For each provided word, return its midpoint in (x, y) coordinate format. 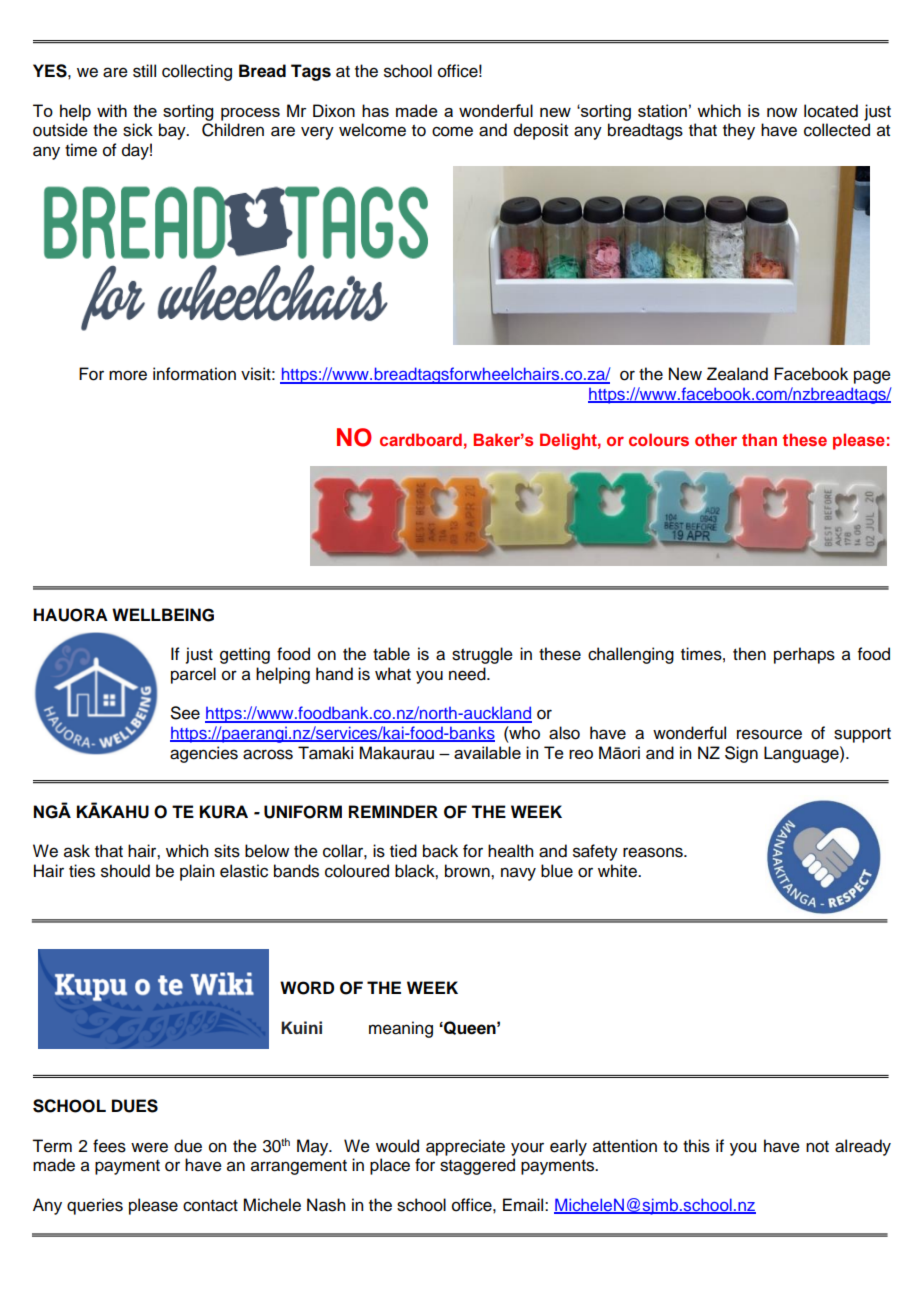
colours (659, 439)
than (759, 439)
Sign (741, 754)
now (782, 112)
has (375, 110)
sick (138, 130)
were (149, 1147)
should (125, 871)
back (440, 851)
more (128, 375)
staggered (477, 1166)
